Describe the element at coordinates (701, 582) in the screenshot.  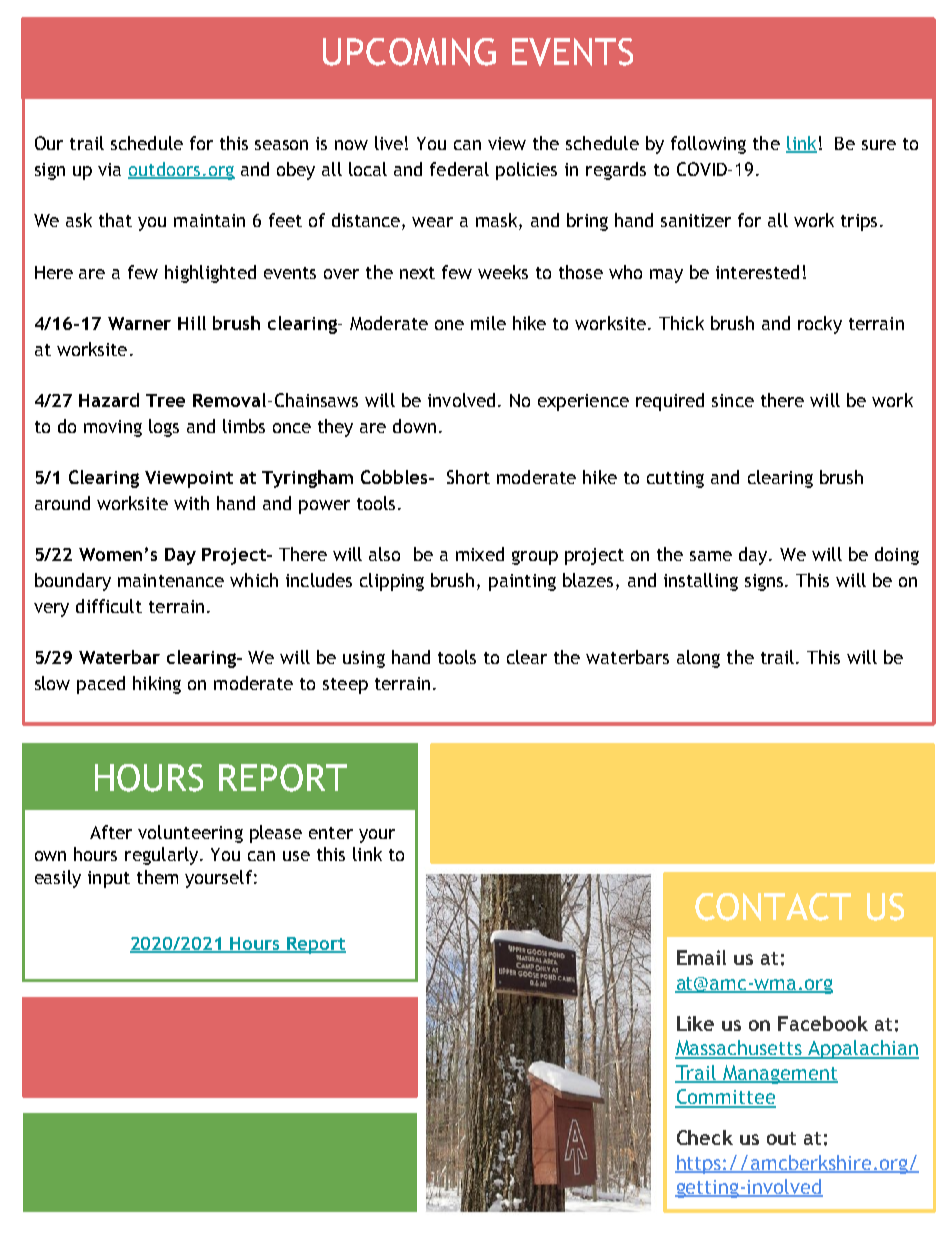
I see `installing` at that location.
